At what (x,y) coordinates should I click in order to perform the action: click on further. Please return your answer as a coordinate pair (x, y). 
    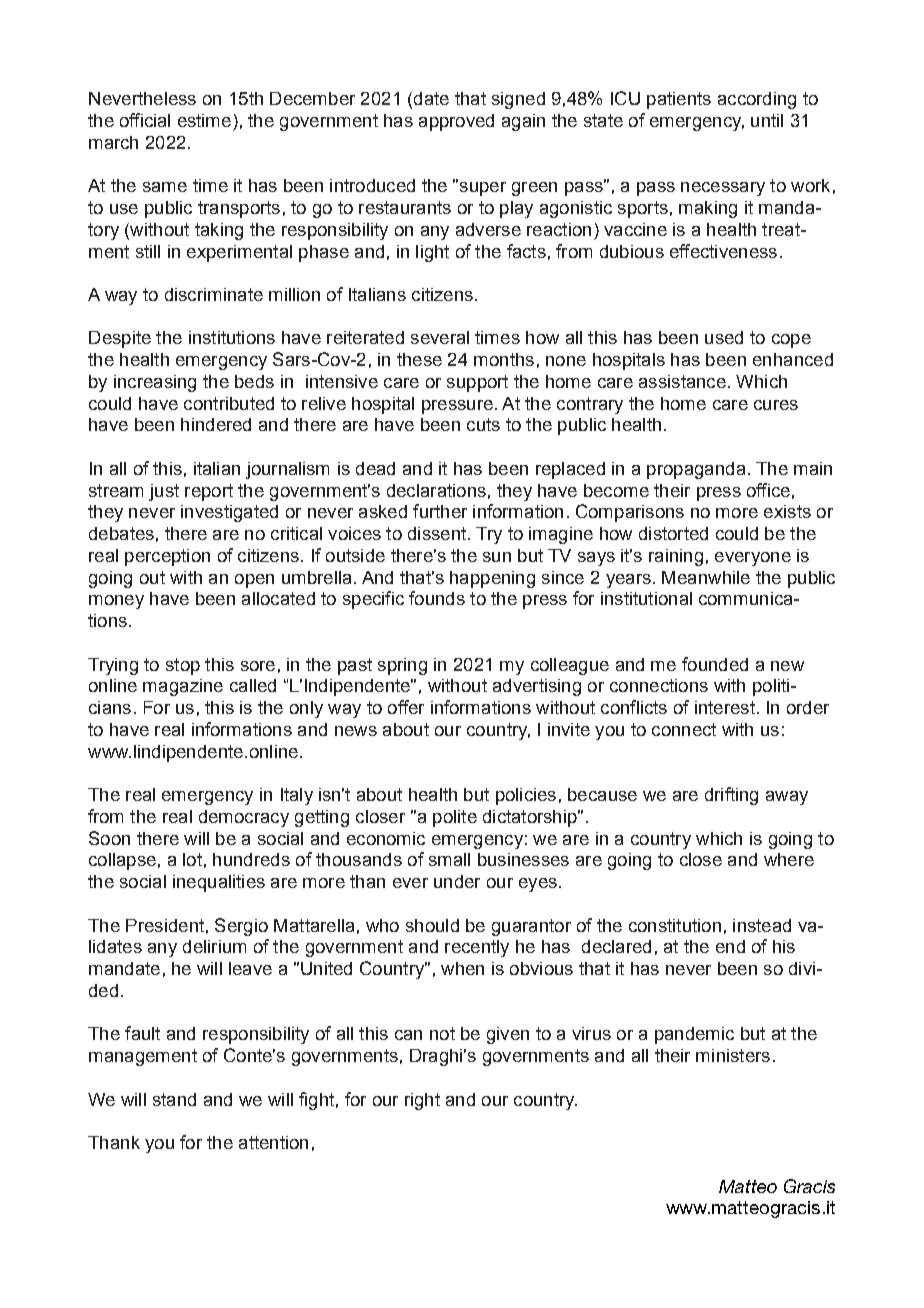
    Looking at the image, I should click on (440, 511).
